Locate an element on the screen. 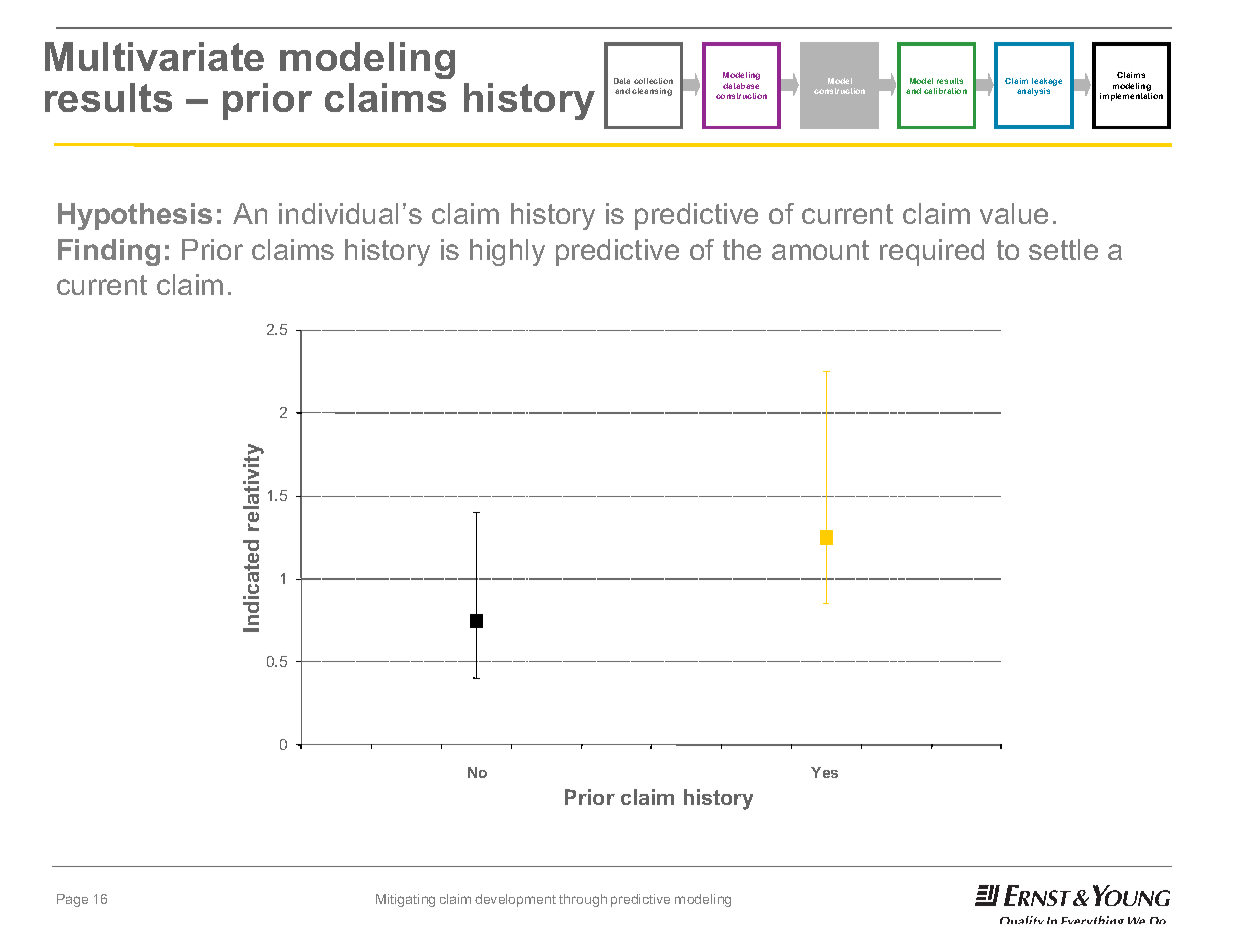 This screenshot has width=1233, height=952. analysis is located at coordinates (1033, 92).
